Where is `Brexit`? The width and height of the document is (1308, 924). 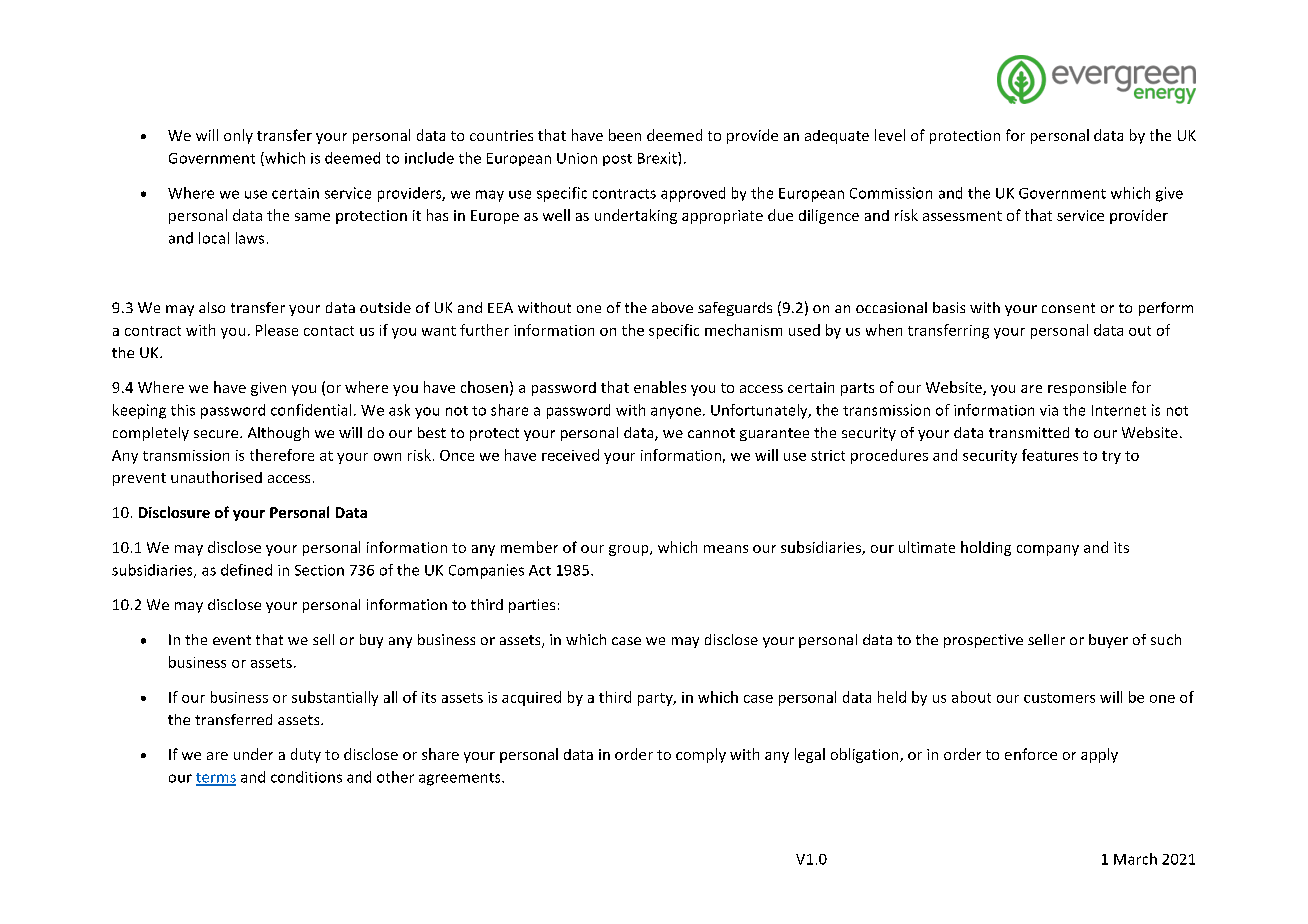 Brexit is located at coordinates (658, 158).
